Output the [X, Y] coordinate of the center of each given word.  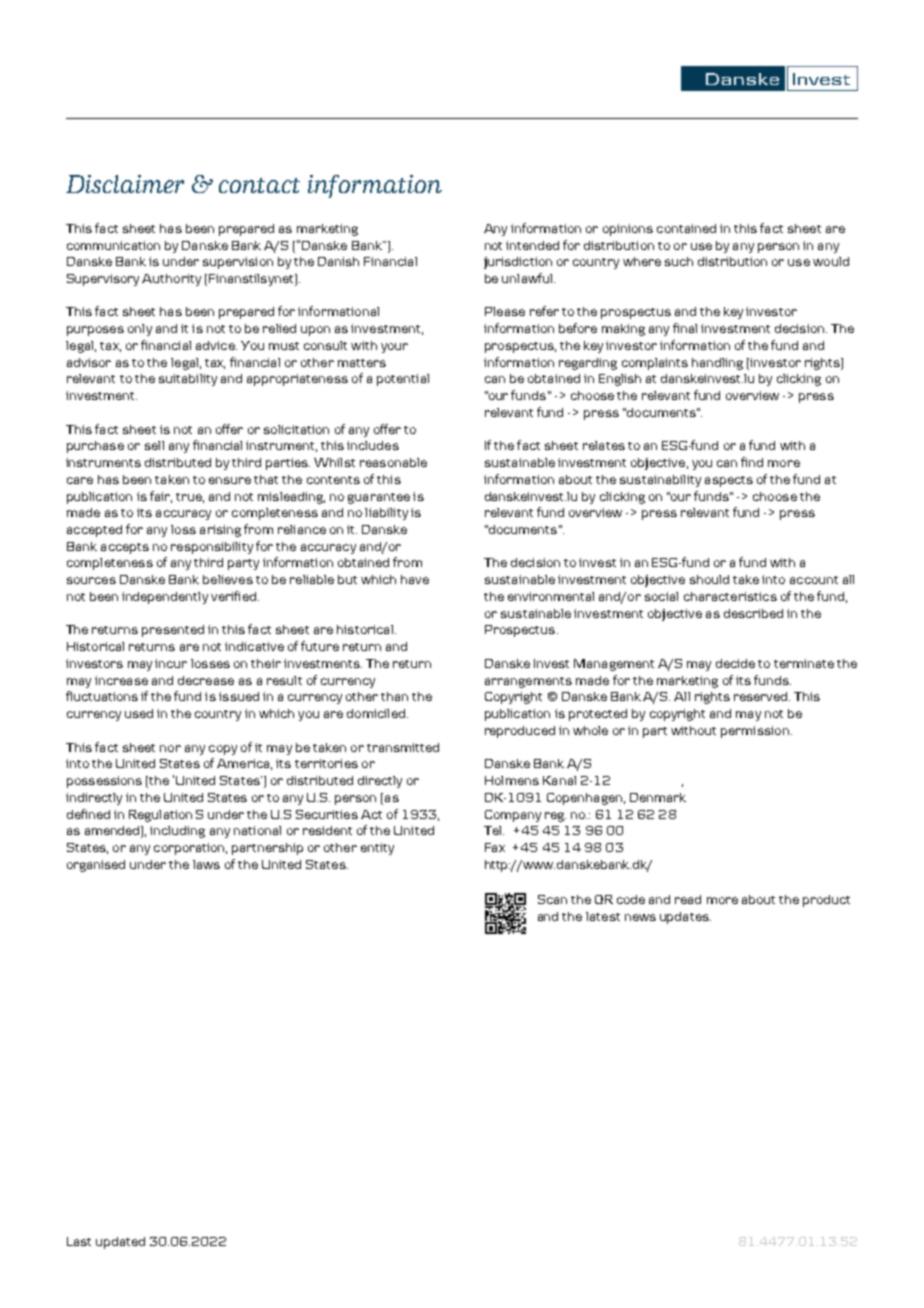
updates [685, 918]
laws [206, 864]
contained [686, 228]
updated [120, 1243]
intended [532, 245]
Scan [552, 899]
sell [154, 445]
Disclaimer [125, 184]
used [139, 713]
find [752, 462]
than [394, 696]
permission [755, 732]
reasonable [393, 462]
